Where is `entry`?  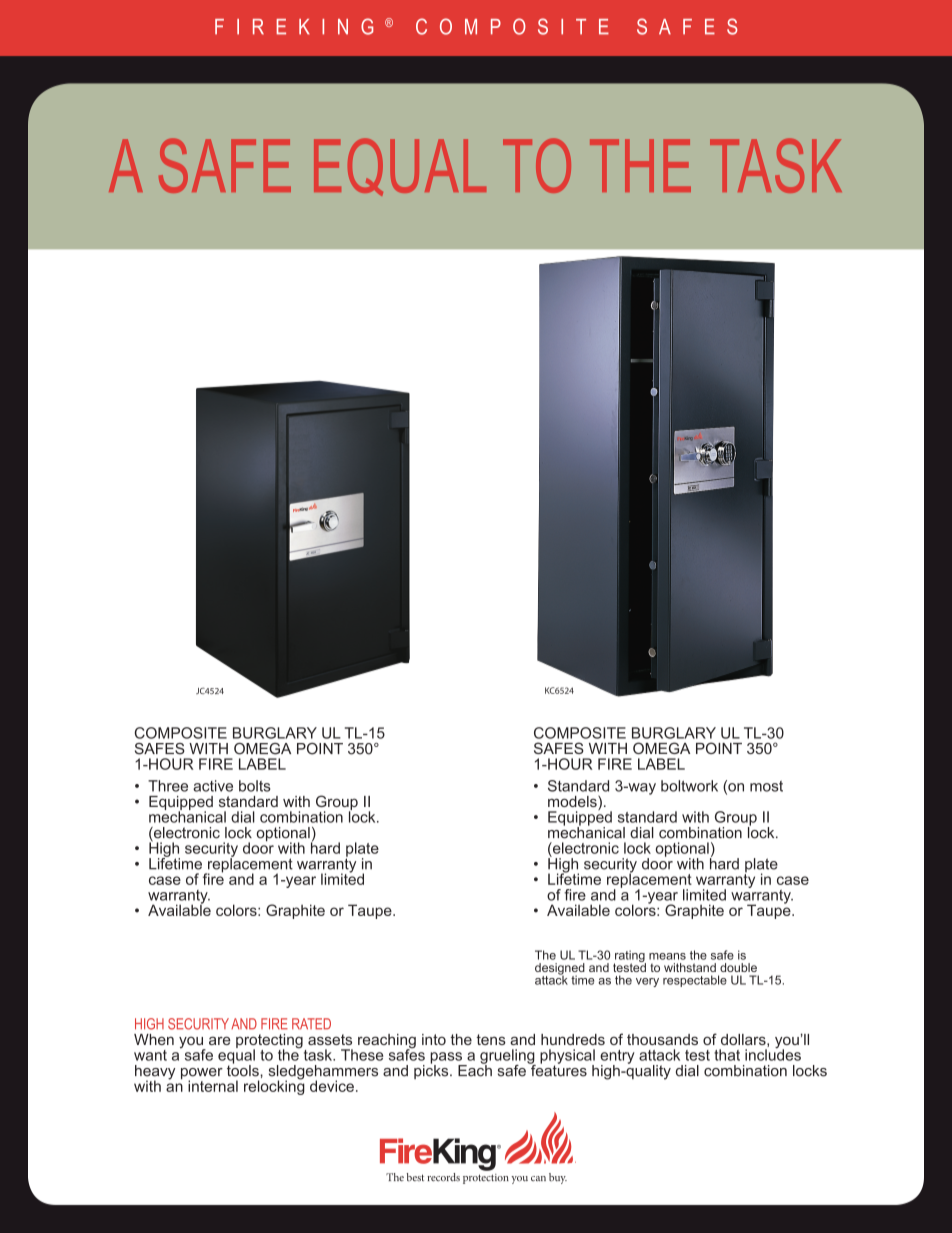 entry is located at coordinates (617, 1058).
